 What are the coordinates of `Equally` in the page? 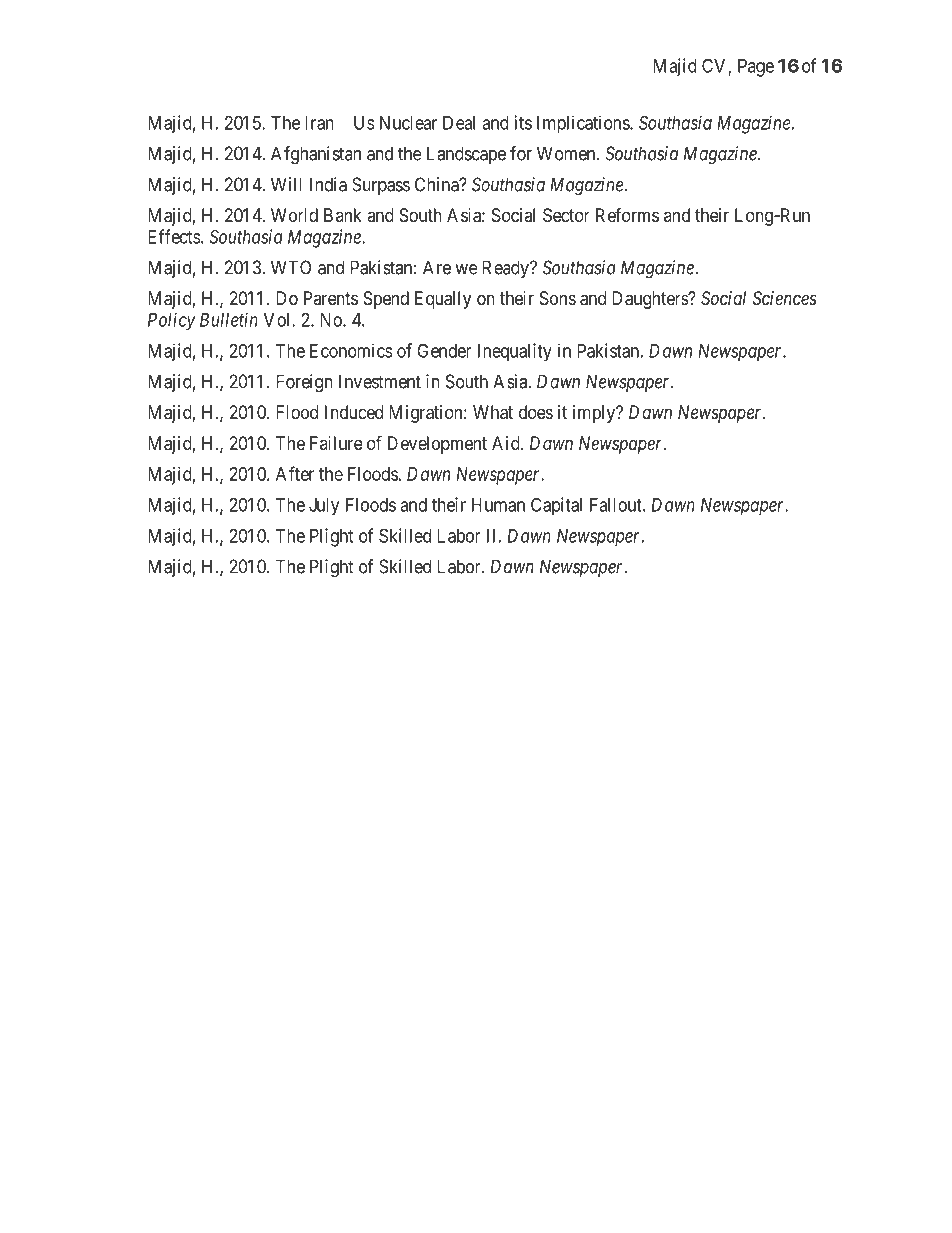 It's located at (443, 300).
